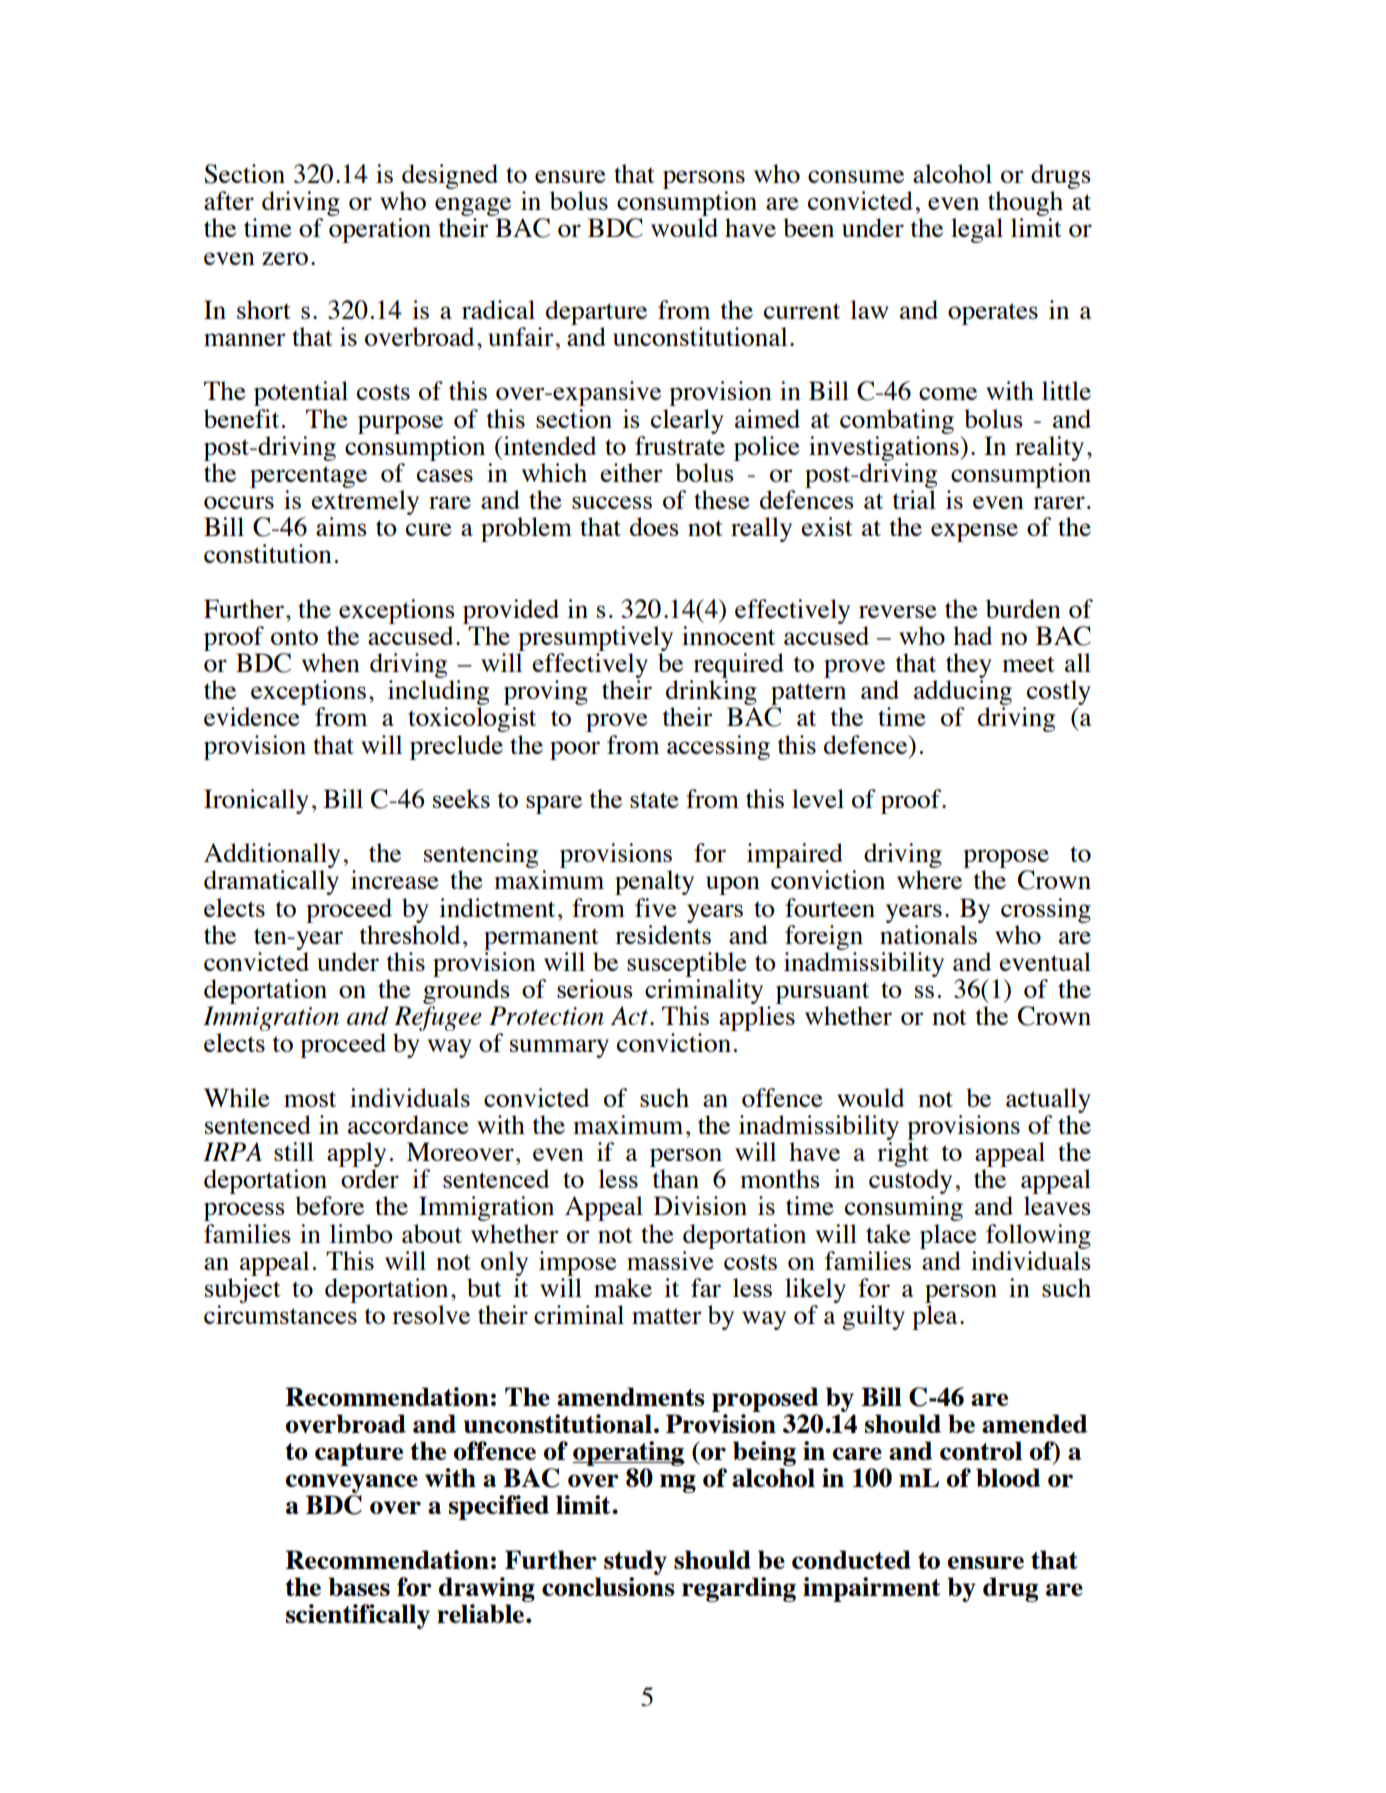 Image resolution: width=1386 pixels, height=1793 pixels. Describe the element at coordinates (656, 907) in the image. I see `five` at that location.
